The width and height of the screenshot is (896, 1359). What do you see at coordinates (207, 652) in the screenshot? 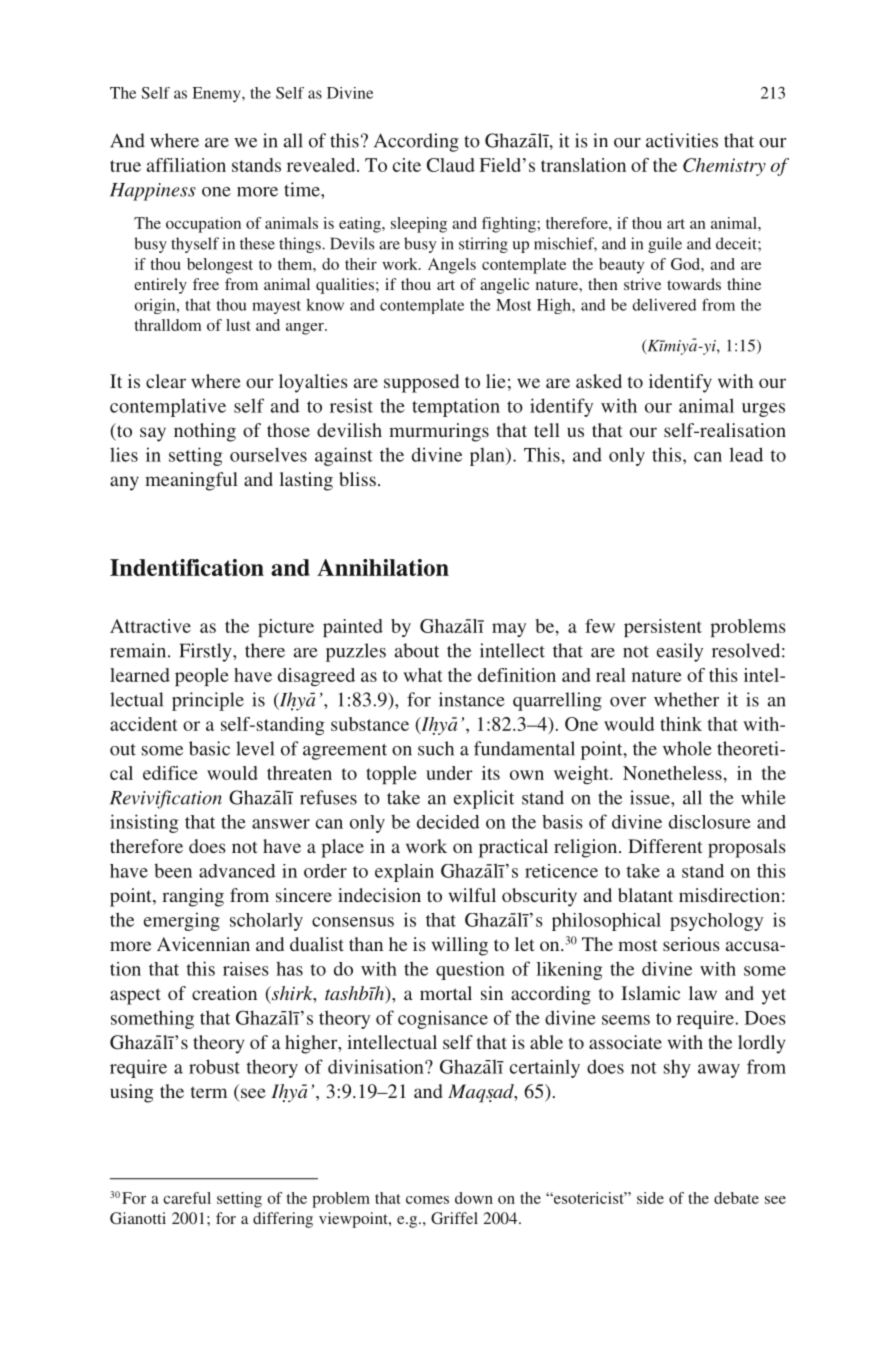
I see `Firstly` at bounding box center [207, 652].
